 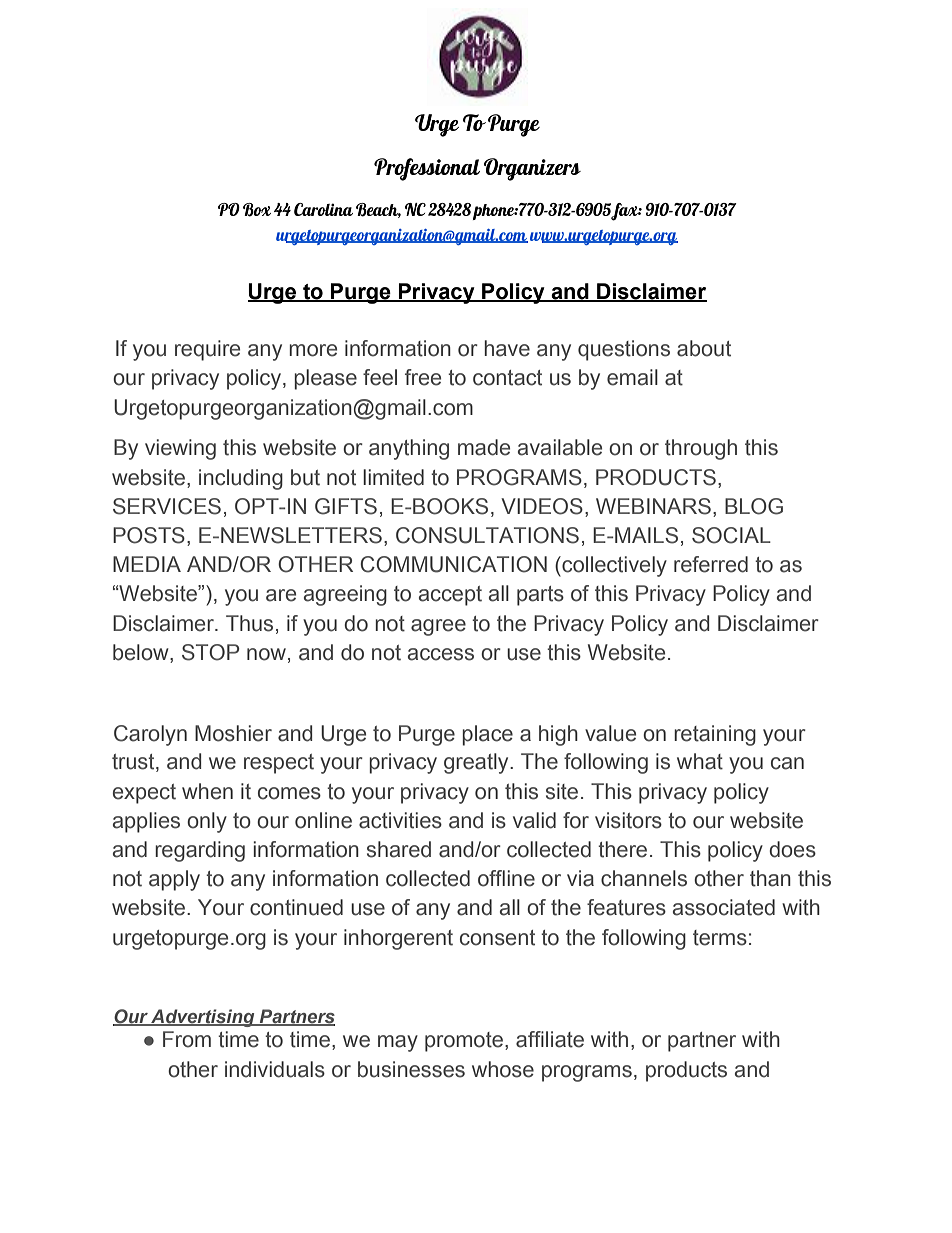 What do you see at coordinates (427, 169) in the screenshot?
I see `Professional` at bounding box center [427, 169].
